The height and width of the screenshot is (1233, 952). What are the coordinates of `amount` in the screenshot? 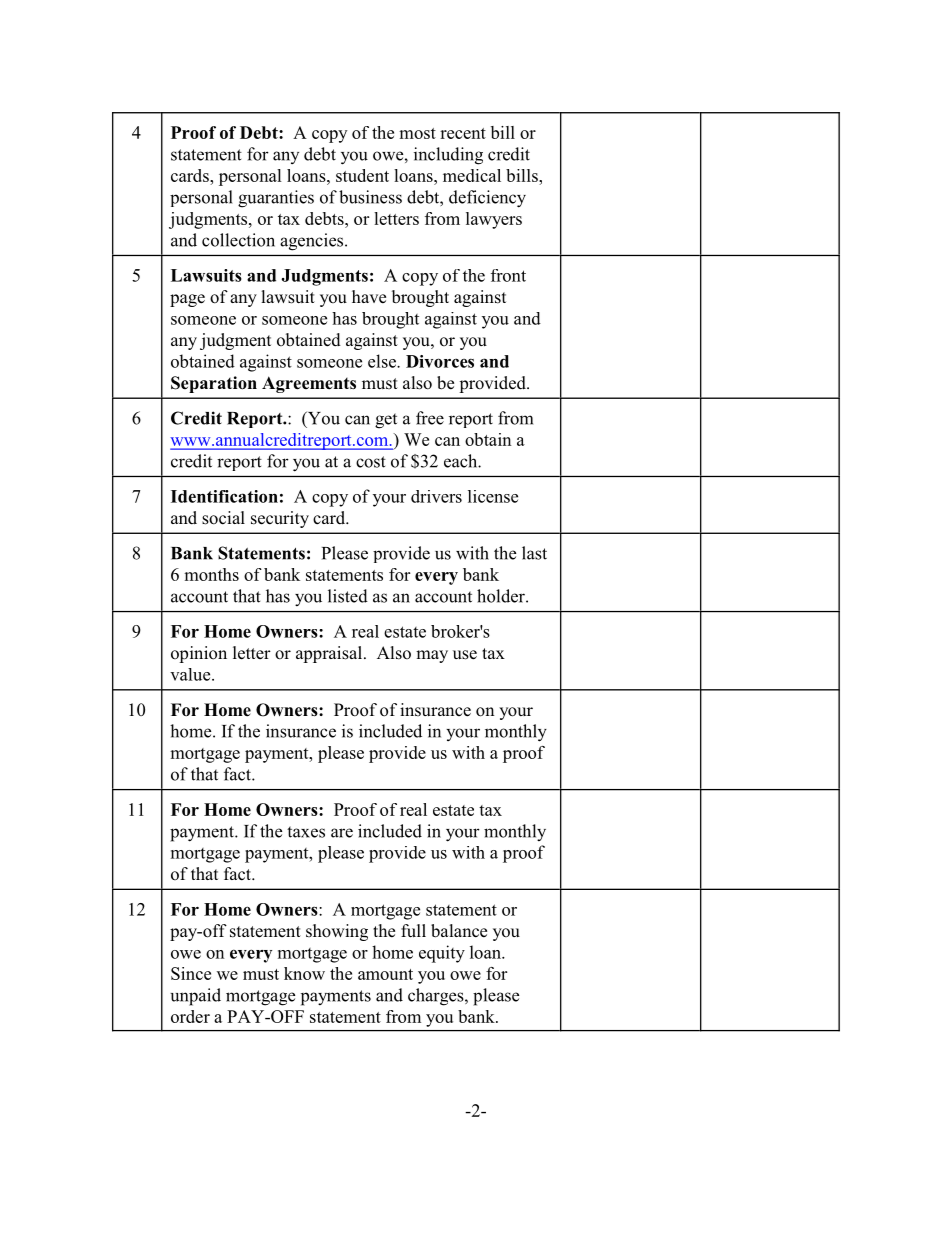 It's located at (385, 974).
